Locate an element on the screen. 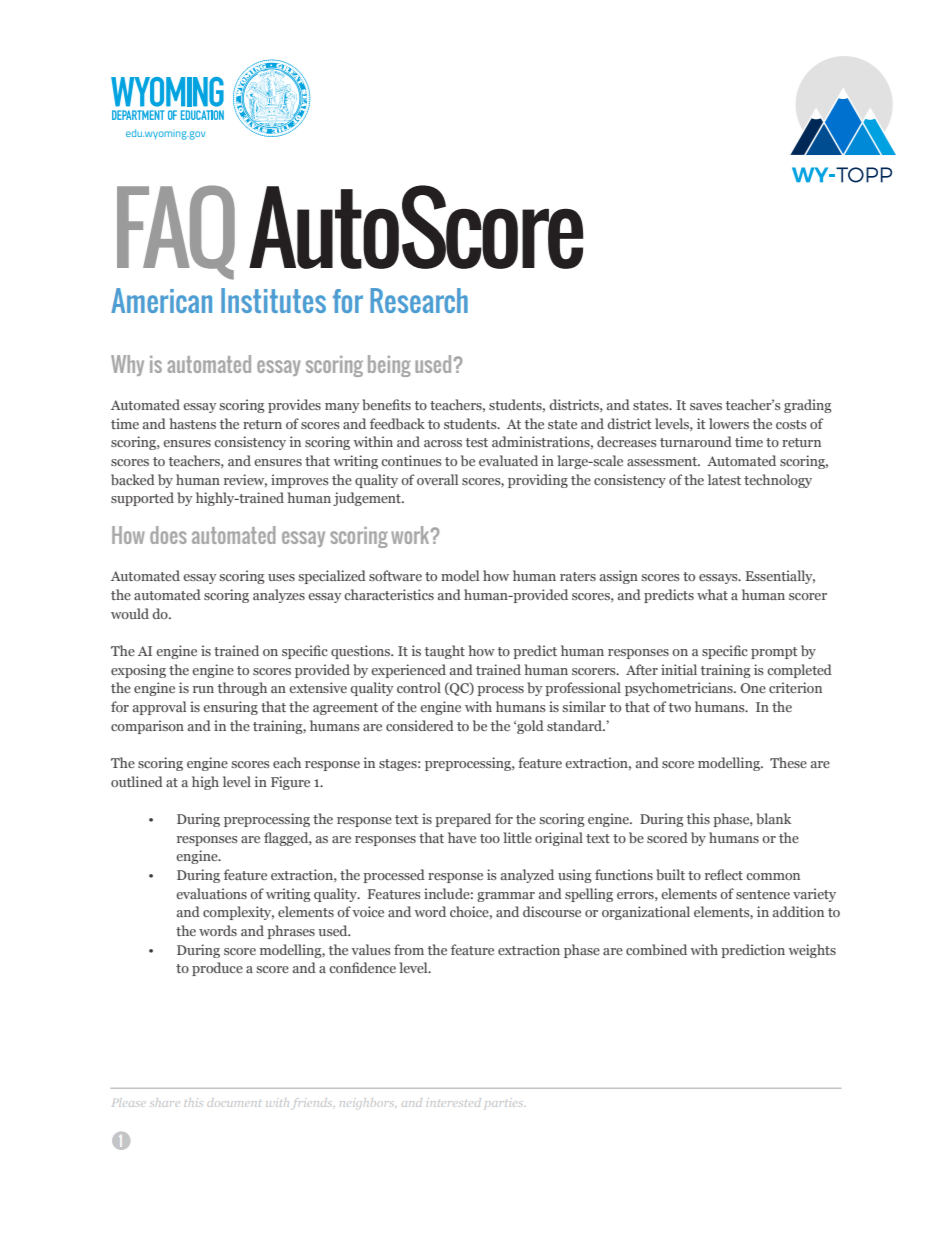  document is located at coordinates (234, 1104).
